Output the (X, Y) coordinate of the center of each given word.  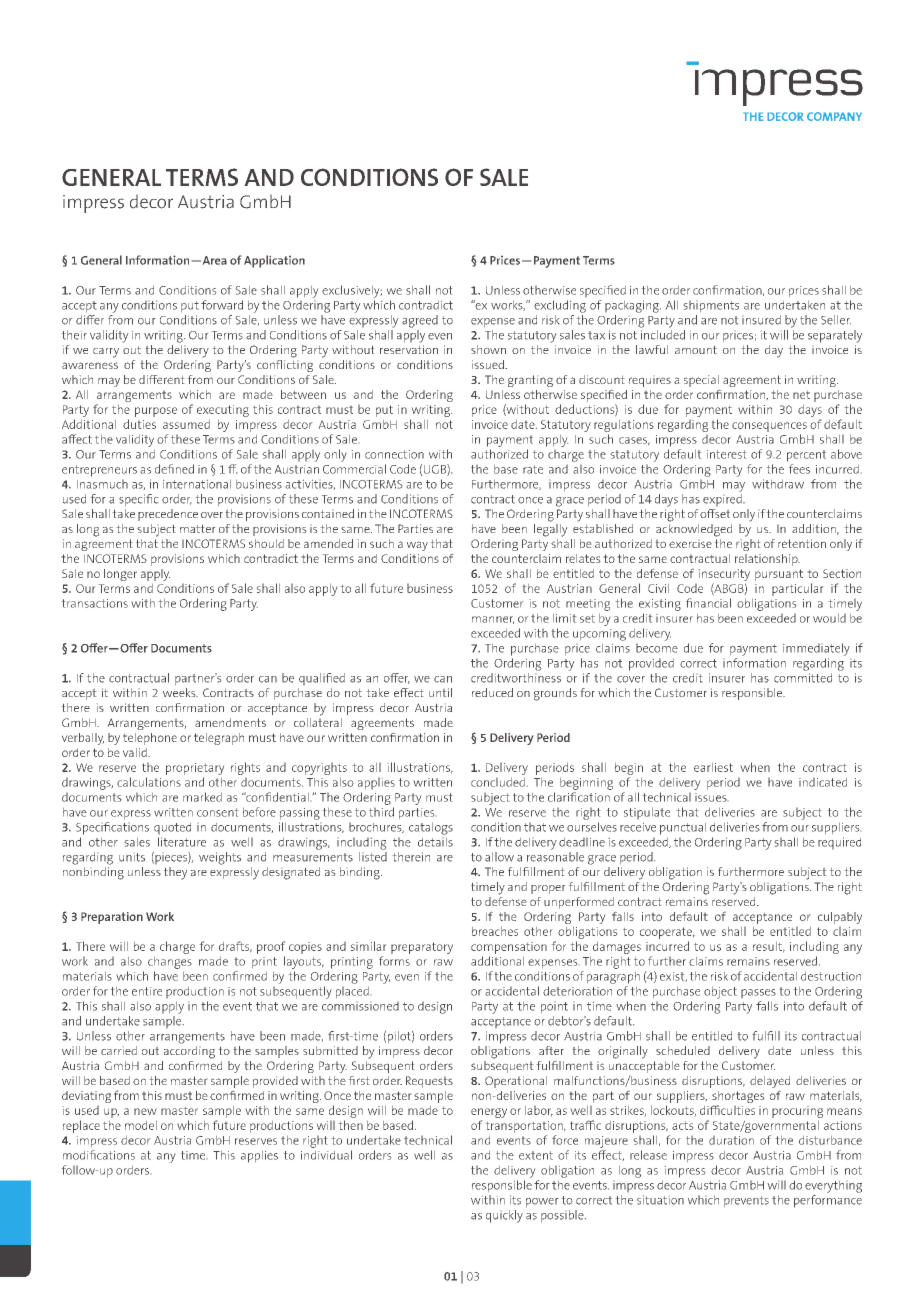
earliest (713, 767)
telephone (150, 739)
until (440, 692)
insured (761, 320)
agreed (420, 321)
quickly (504, 1216)
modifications (99, 1155)
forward (222, 305)
